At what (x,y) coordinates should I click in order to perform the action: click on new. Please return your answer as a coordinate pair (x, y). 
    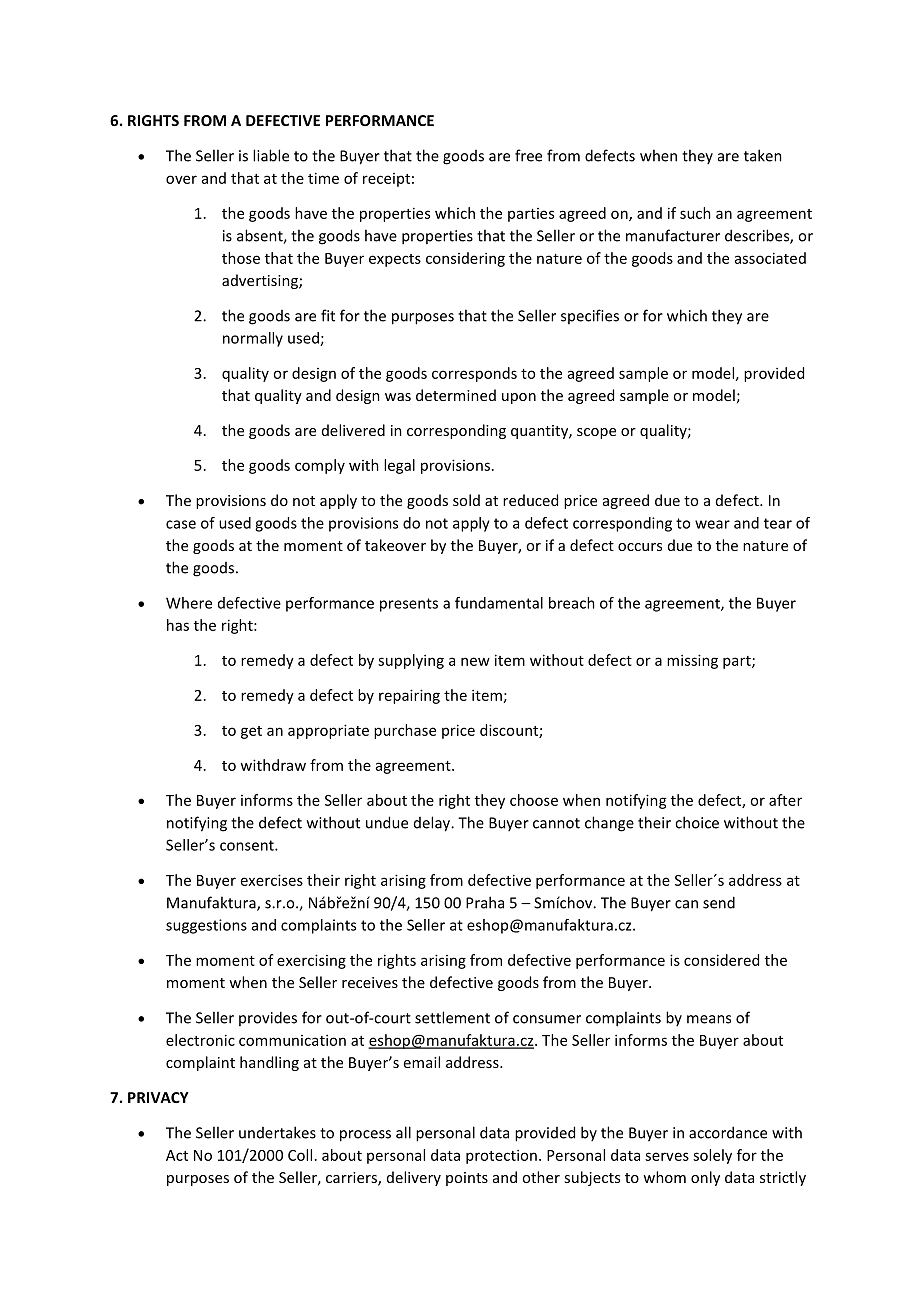
    Looking at the image, I should click on (475, 661).
